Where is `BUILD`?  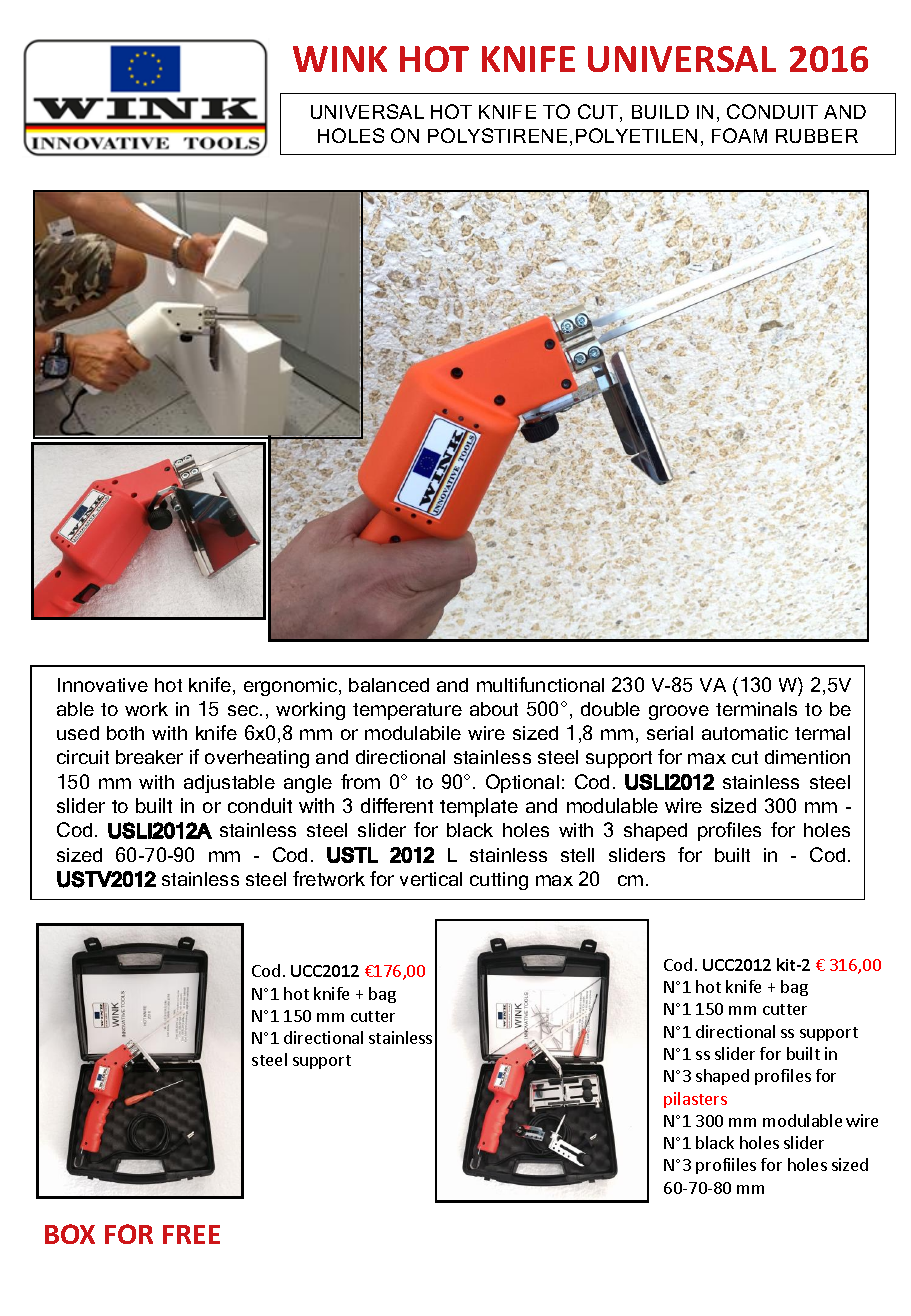
BUILD is located at coordinates (660, 112).
